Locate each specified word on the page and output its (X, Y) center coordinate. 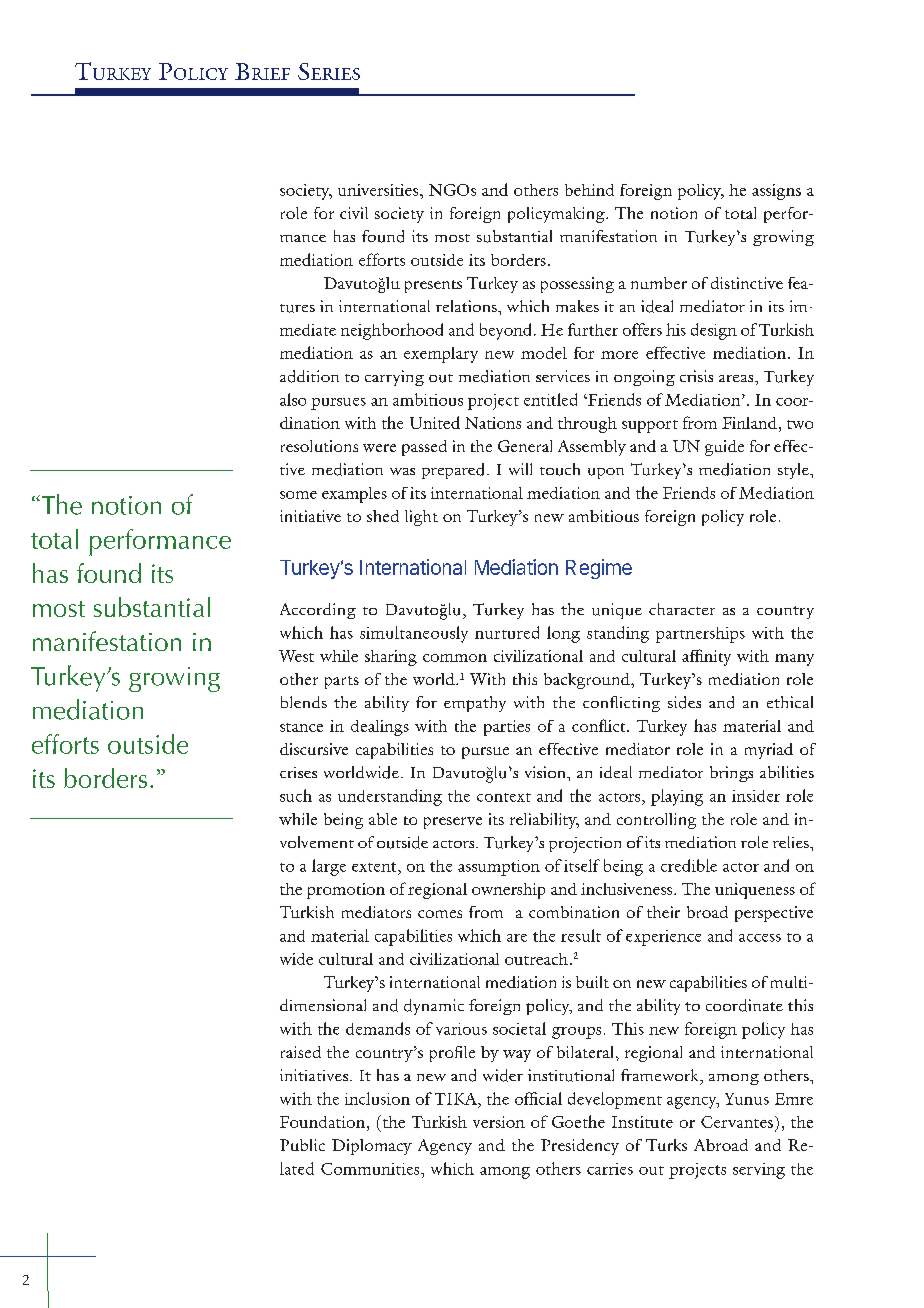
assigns (776, 192)
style (794, 471)
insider (756, 796)
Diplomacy (372, 1147)
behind (589, 190)
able (383, 819)
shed (383, 516)
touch (560, 469)
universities (379, 190)
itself (582, 865)
